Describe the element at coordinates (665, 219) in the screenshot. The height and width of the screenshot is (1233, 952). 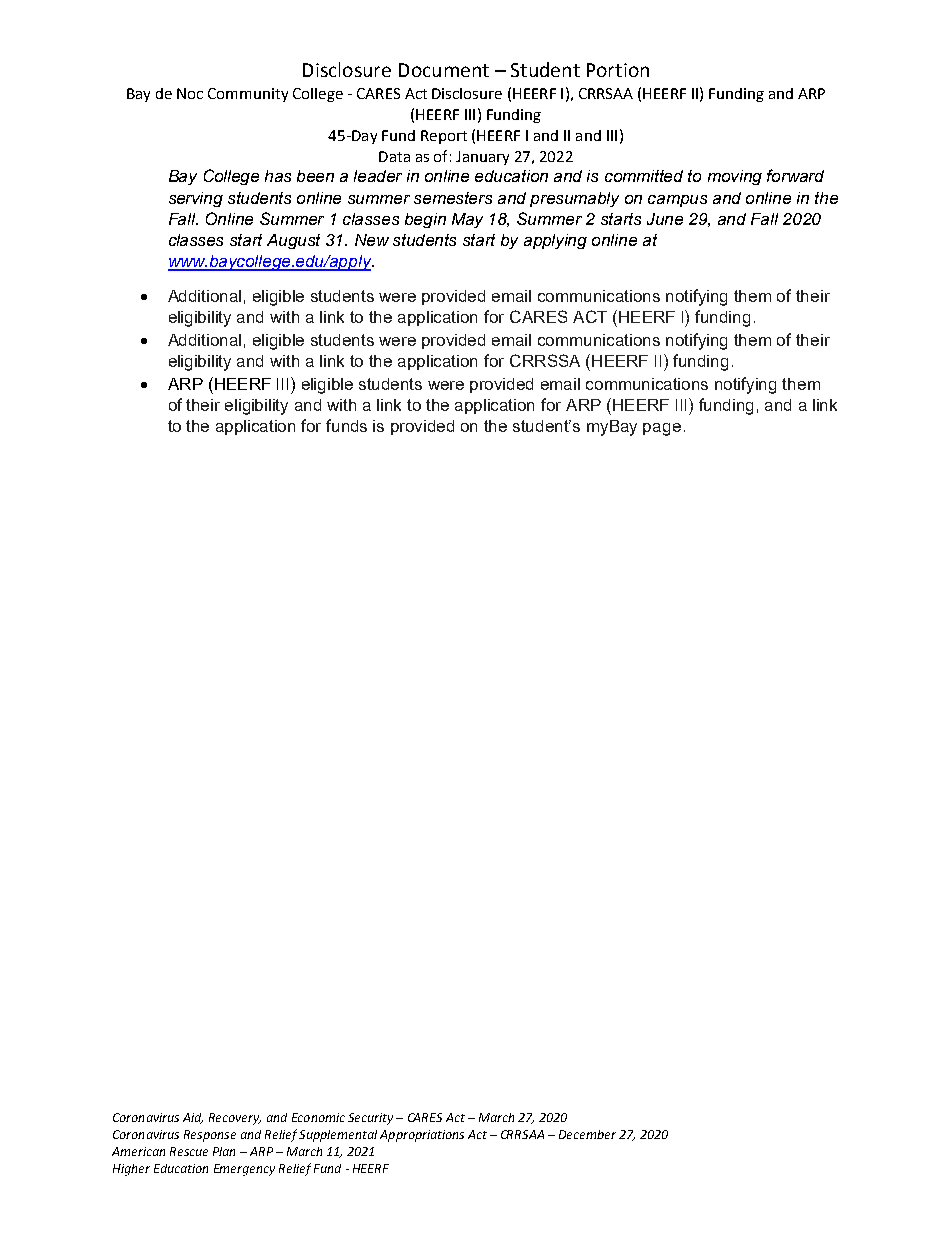
I see `June` at that location.
